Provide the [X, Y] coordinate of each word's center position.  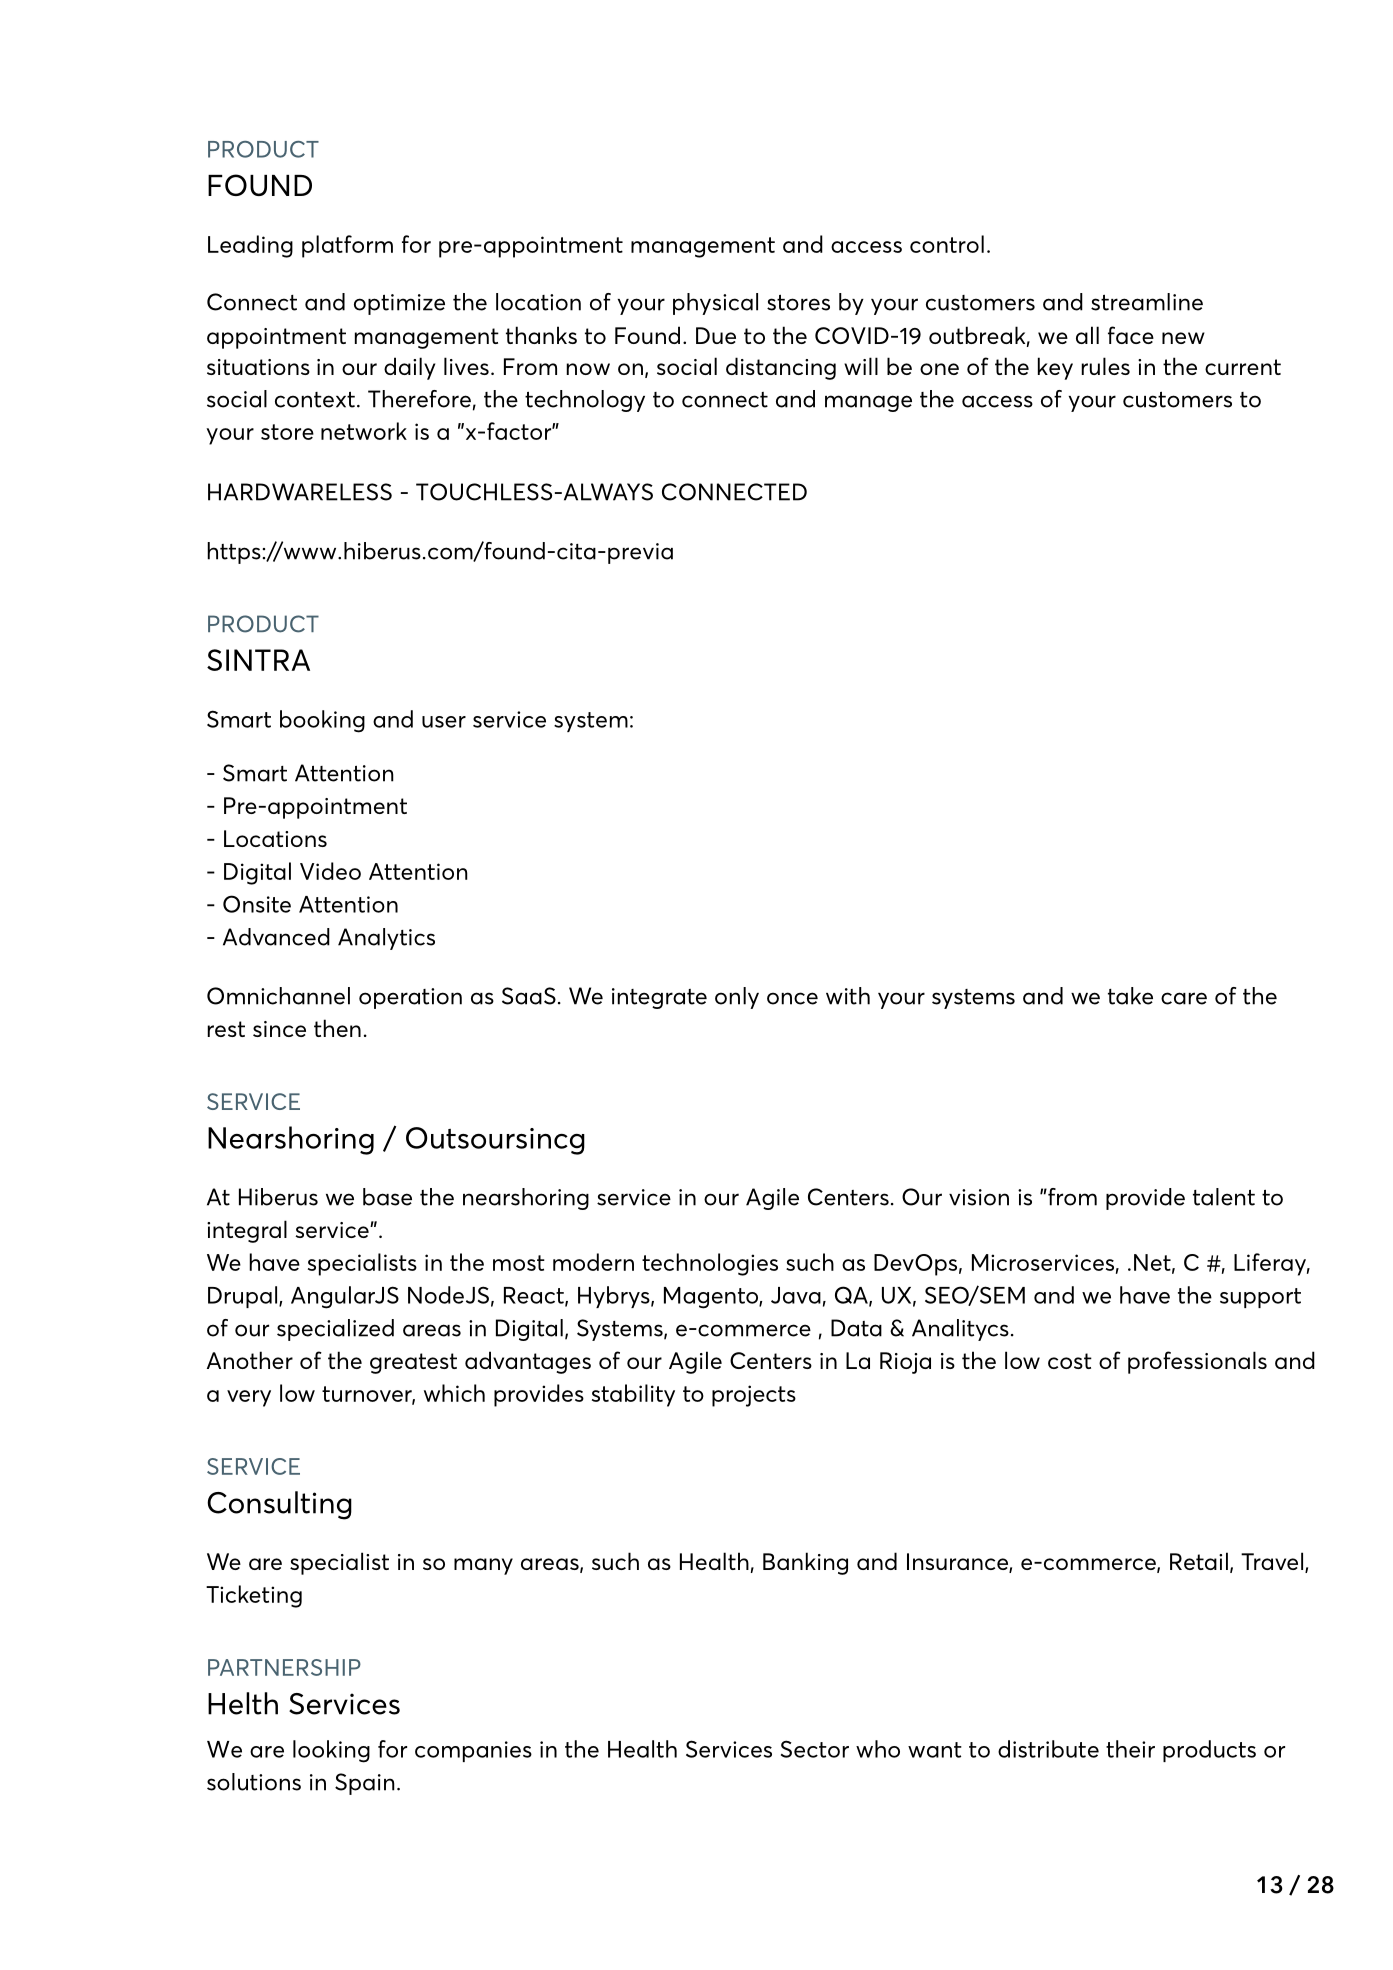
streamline [1147, 302]
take [1130, 996]
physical [715, 304]
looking [331, 1751]
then [337, 1028]
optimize [399, 304]
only [737, 998]
